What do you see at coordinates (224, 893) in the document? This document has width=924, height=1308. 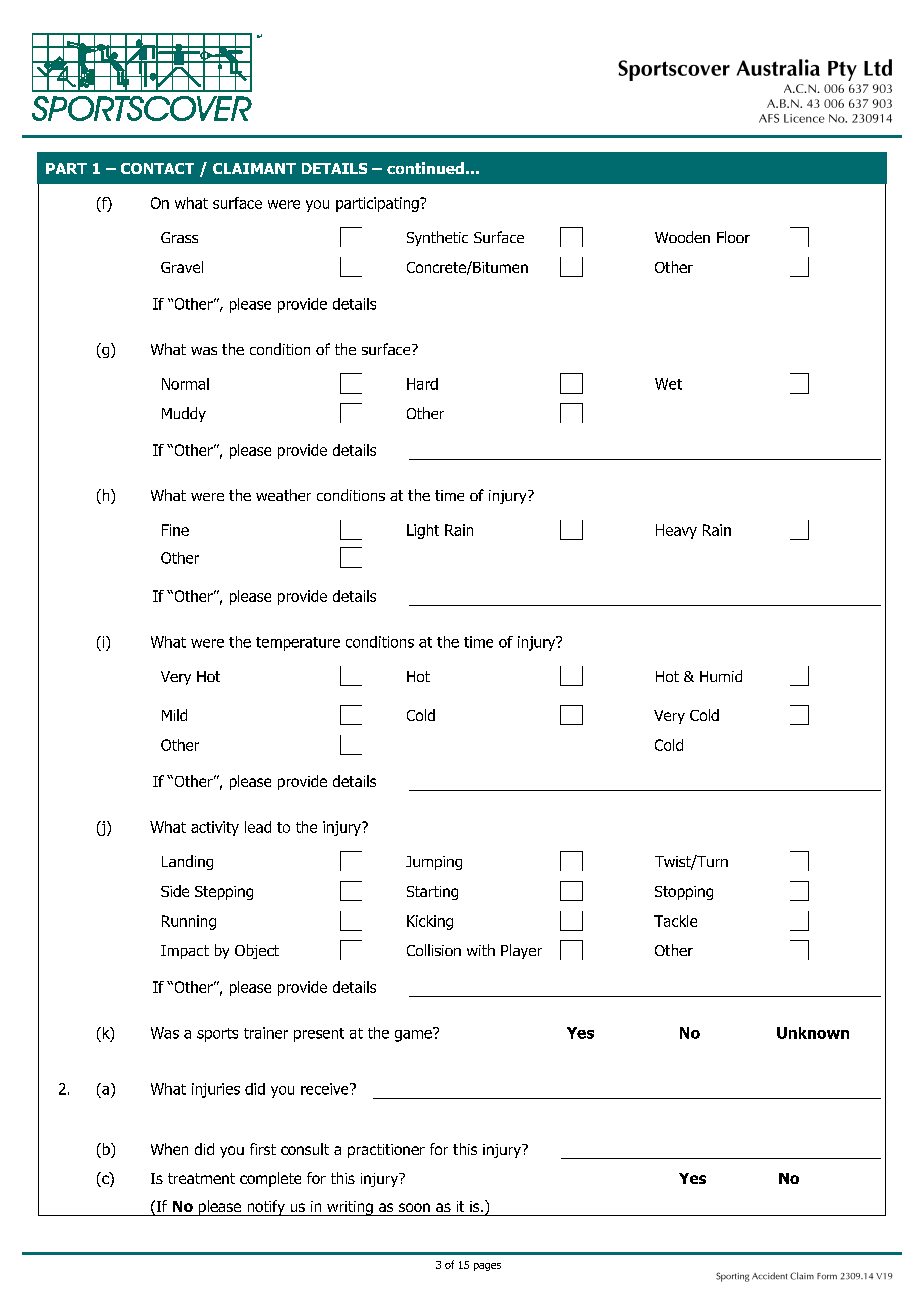 I see `Stepping` at bounding box center [224, 893].
